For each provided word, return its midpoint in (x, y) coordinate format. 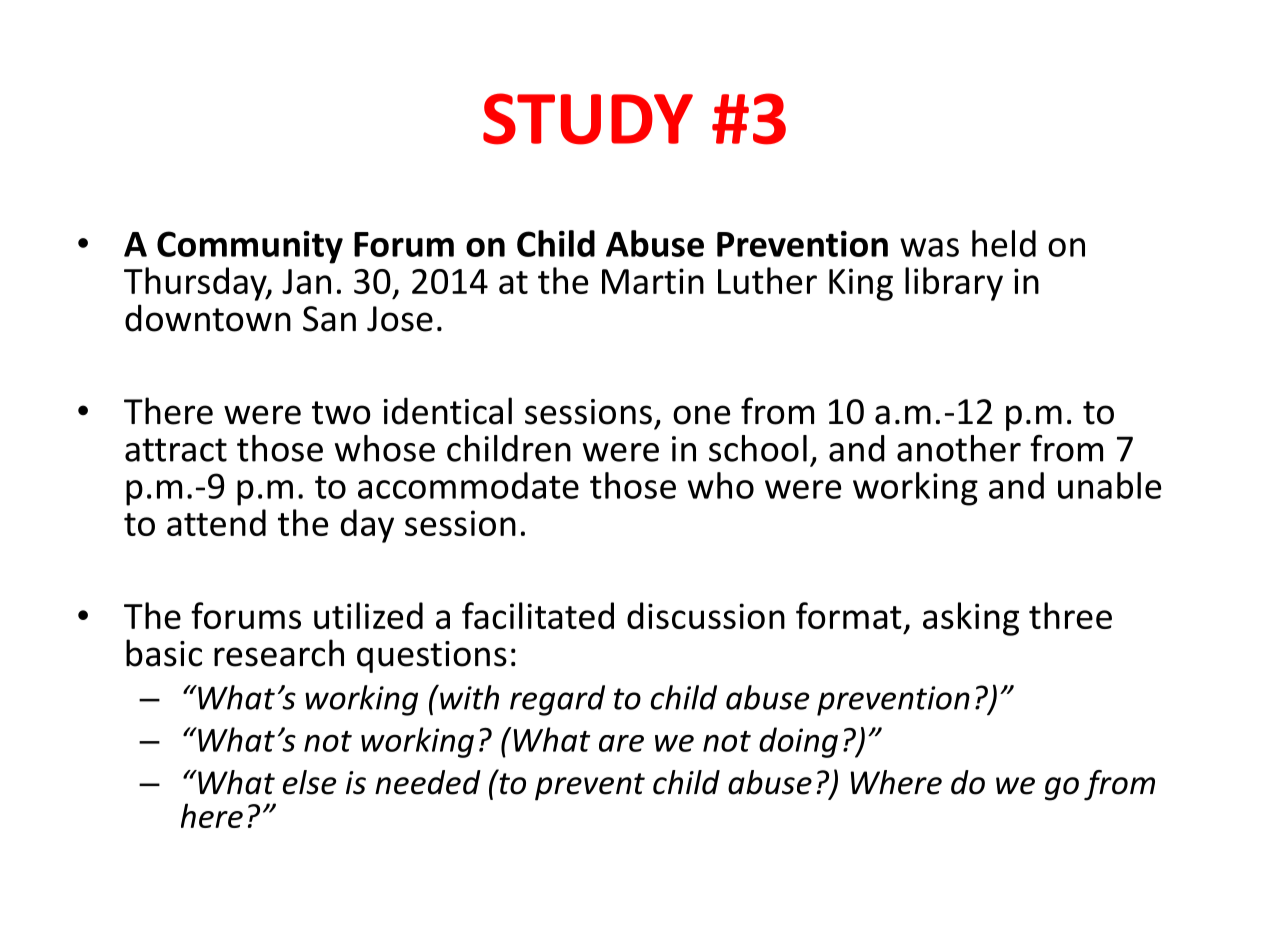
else (309, 782)
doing (798, 742)
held (1004, 243)
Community (250, 247)
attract (176, 450)
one (701, 415)
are (621, 743)
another (959, 448)
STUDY (588, 119)
